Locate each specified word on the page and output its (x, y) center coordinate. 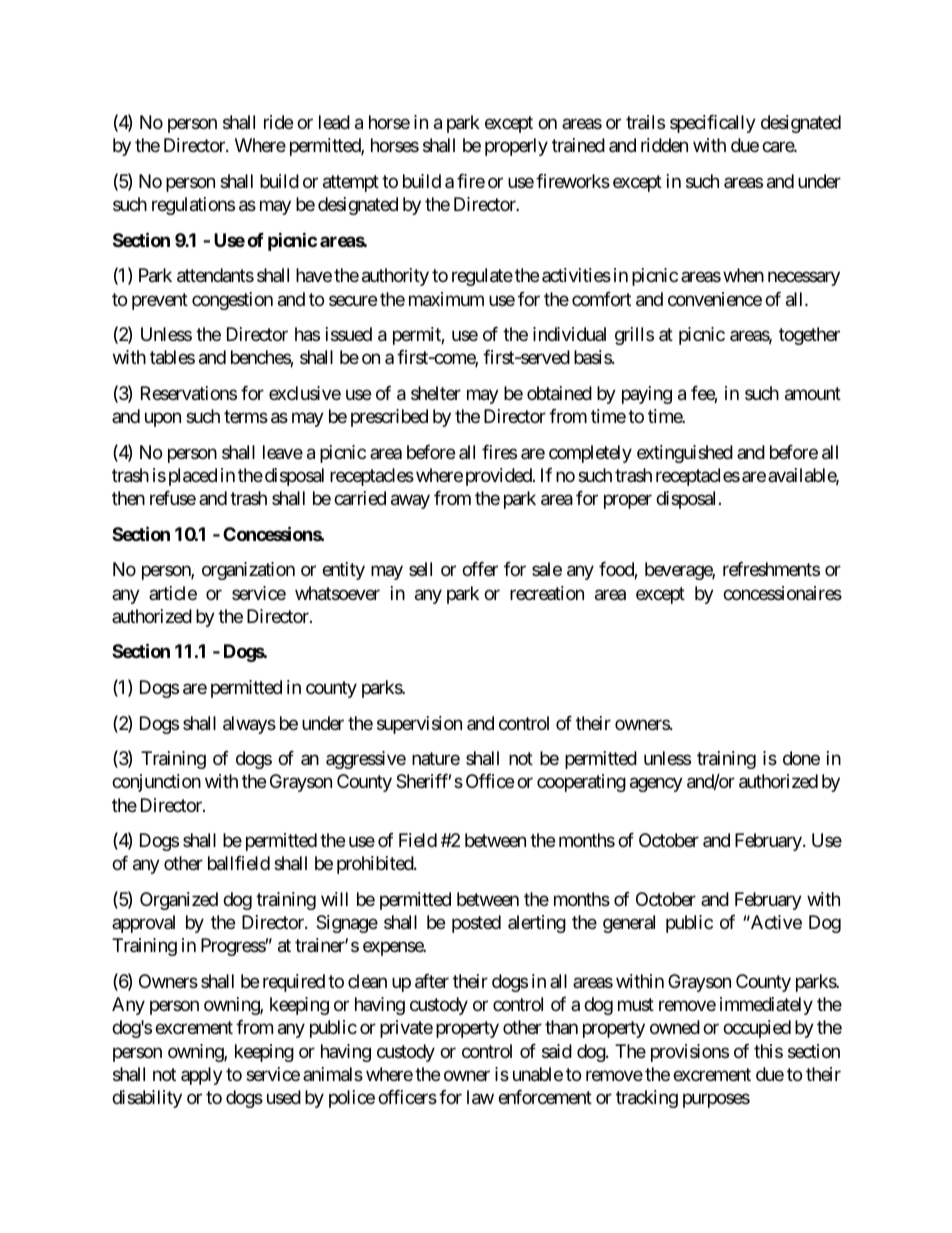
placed (191, 477)
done (801, 758)
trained (578, 145)
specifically (713, 124)
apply (202, 1076)
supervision (419, 725)
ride (278, 122)
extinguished (685, 454)
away (410, 501)
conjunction (156, 783)
